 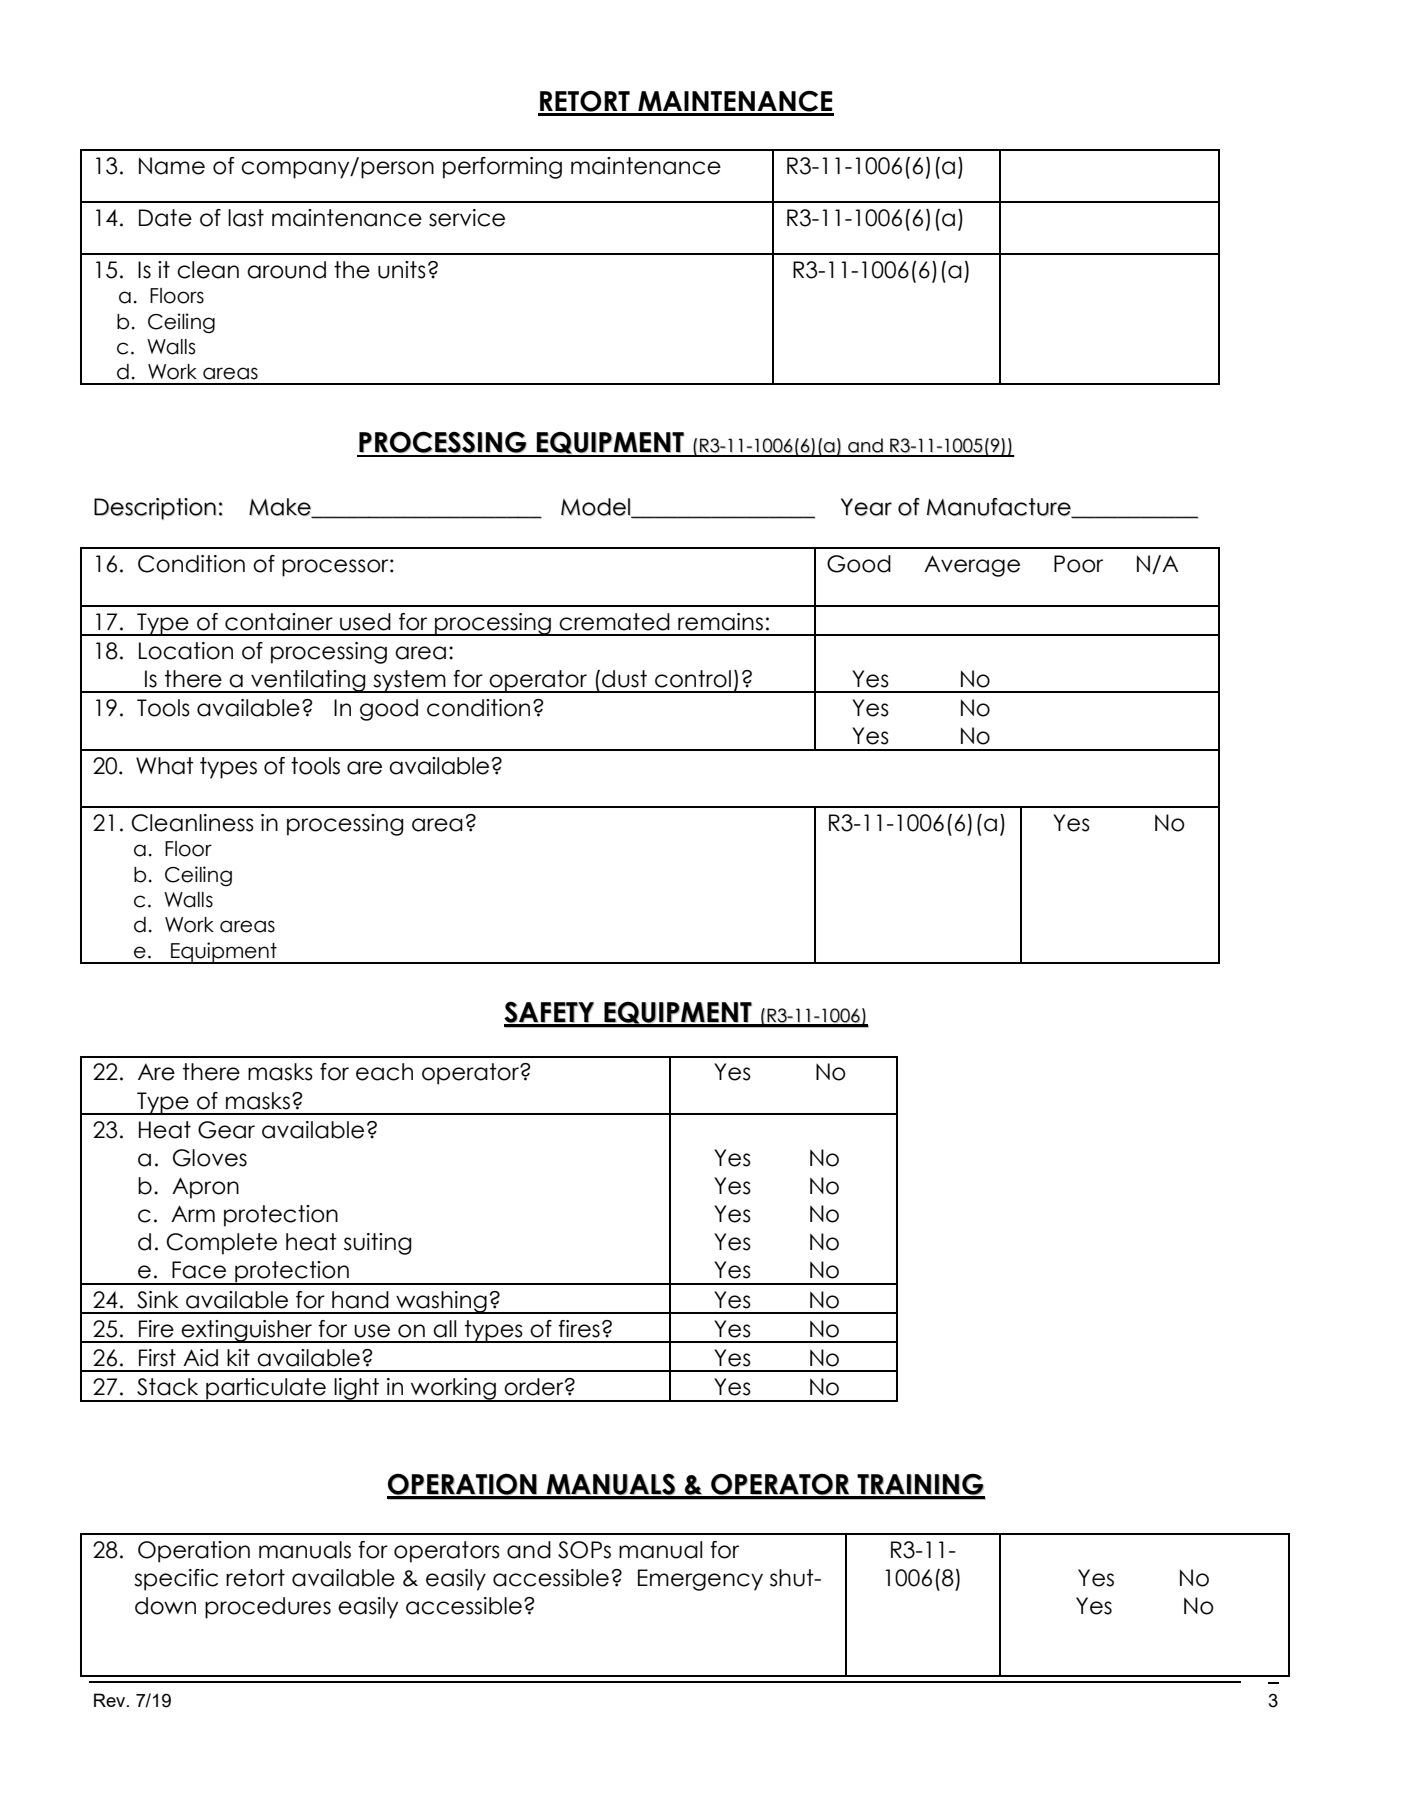 What do you see at coordinates (693, 679) in the page?
I see `control` at bounding box center [693, 679].
